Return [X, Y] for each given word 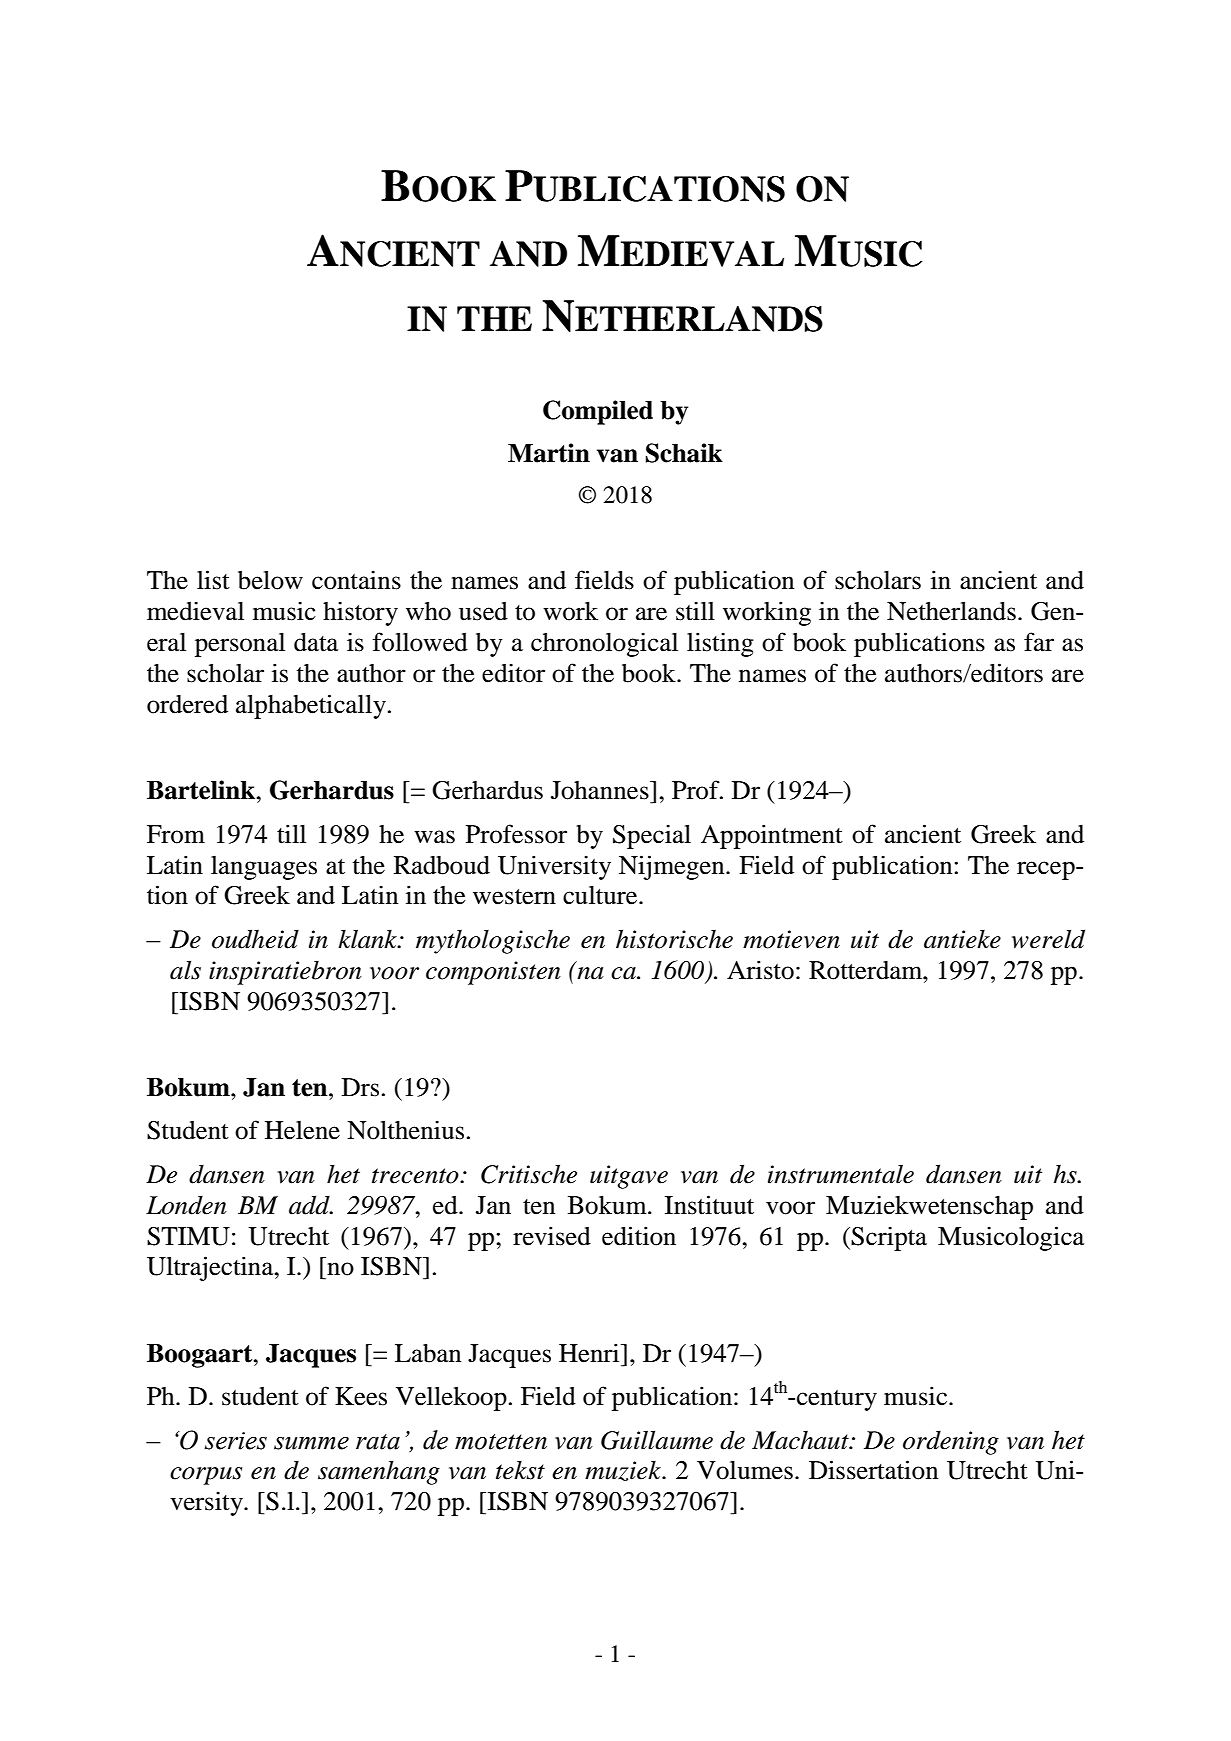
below [270, 580]
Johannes [601, 790]
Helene [302, 1130]
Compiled [598, 412]
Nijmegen [673, 867]
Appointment [772, 836]
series [235, 1441]
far [1039, 642]
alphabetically [311, 706]
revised [552, 1236]
